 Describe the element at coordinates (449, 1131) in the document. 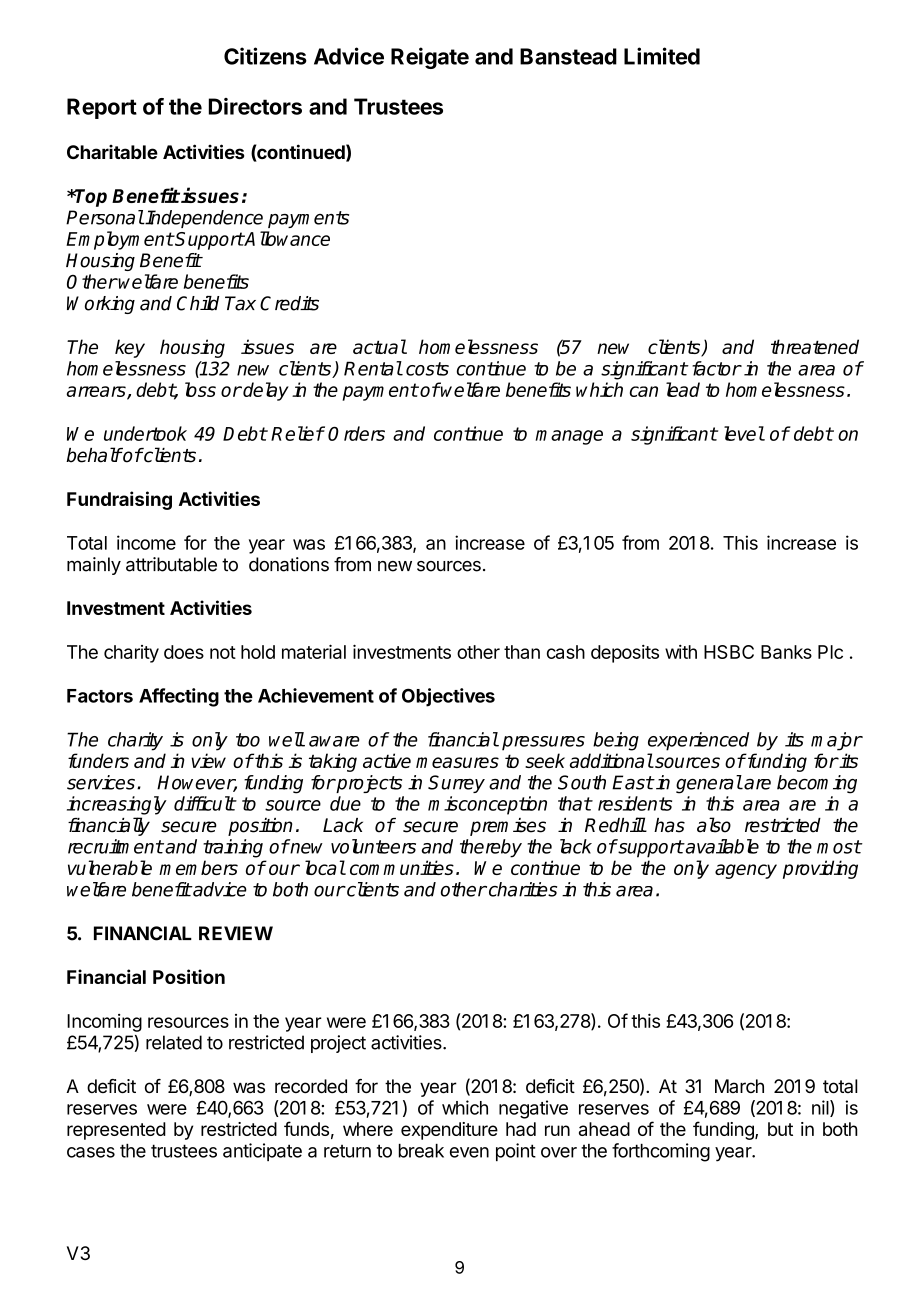

I see `expenditure` at that location.
